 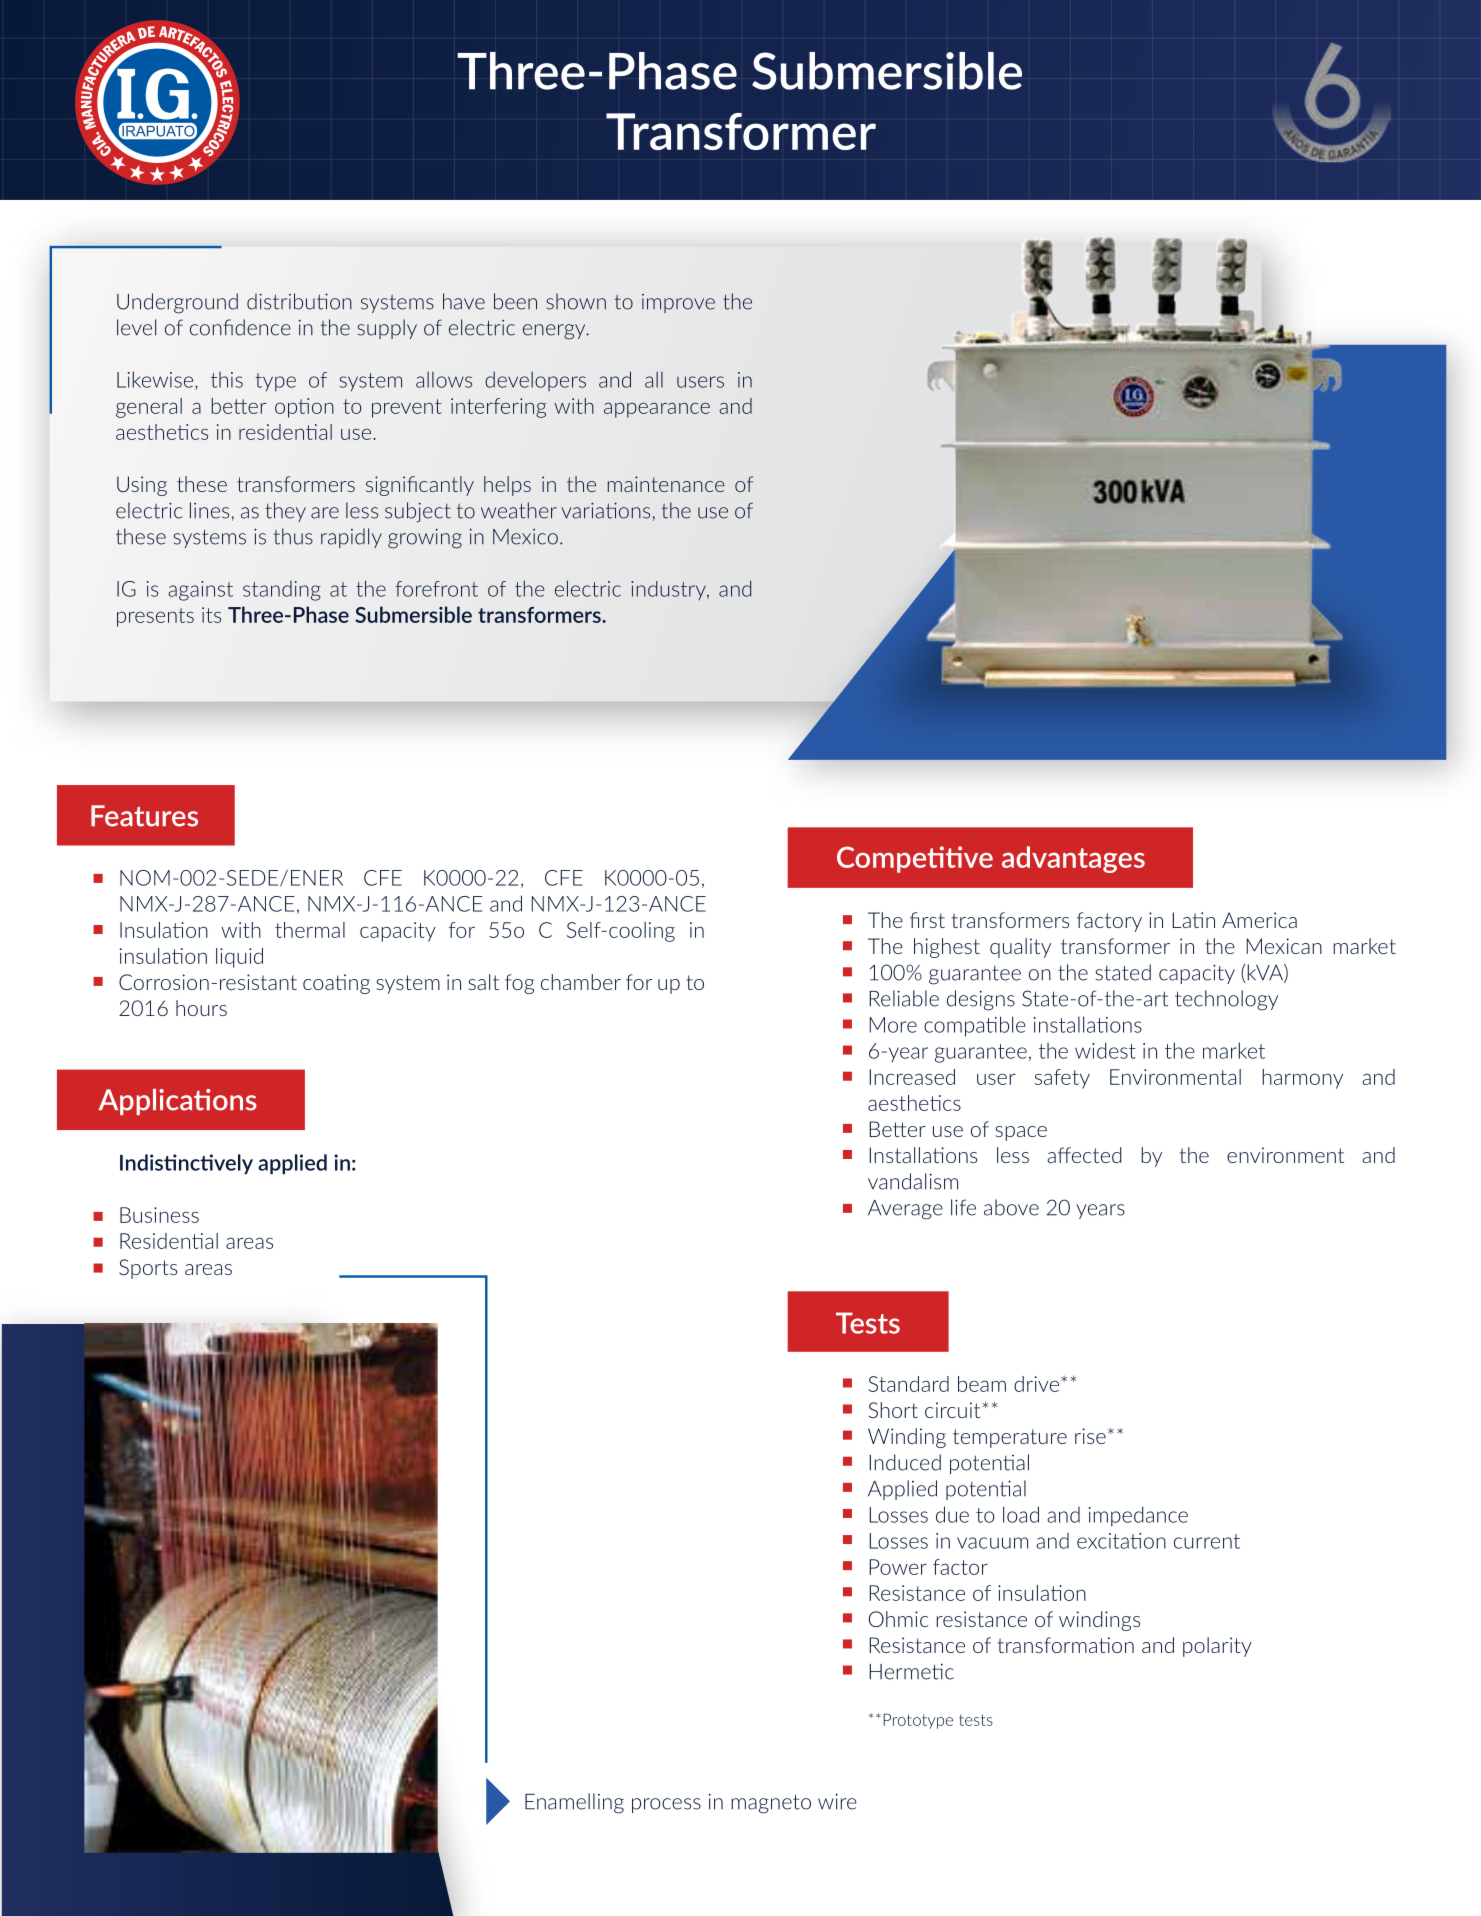 What do you see at coordinates (1217, 1647) in the page?
I see `polarity` at bounding box center [1217, 1647].
